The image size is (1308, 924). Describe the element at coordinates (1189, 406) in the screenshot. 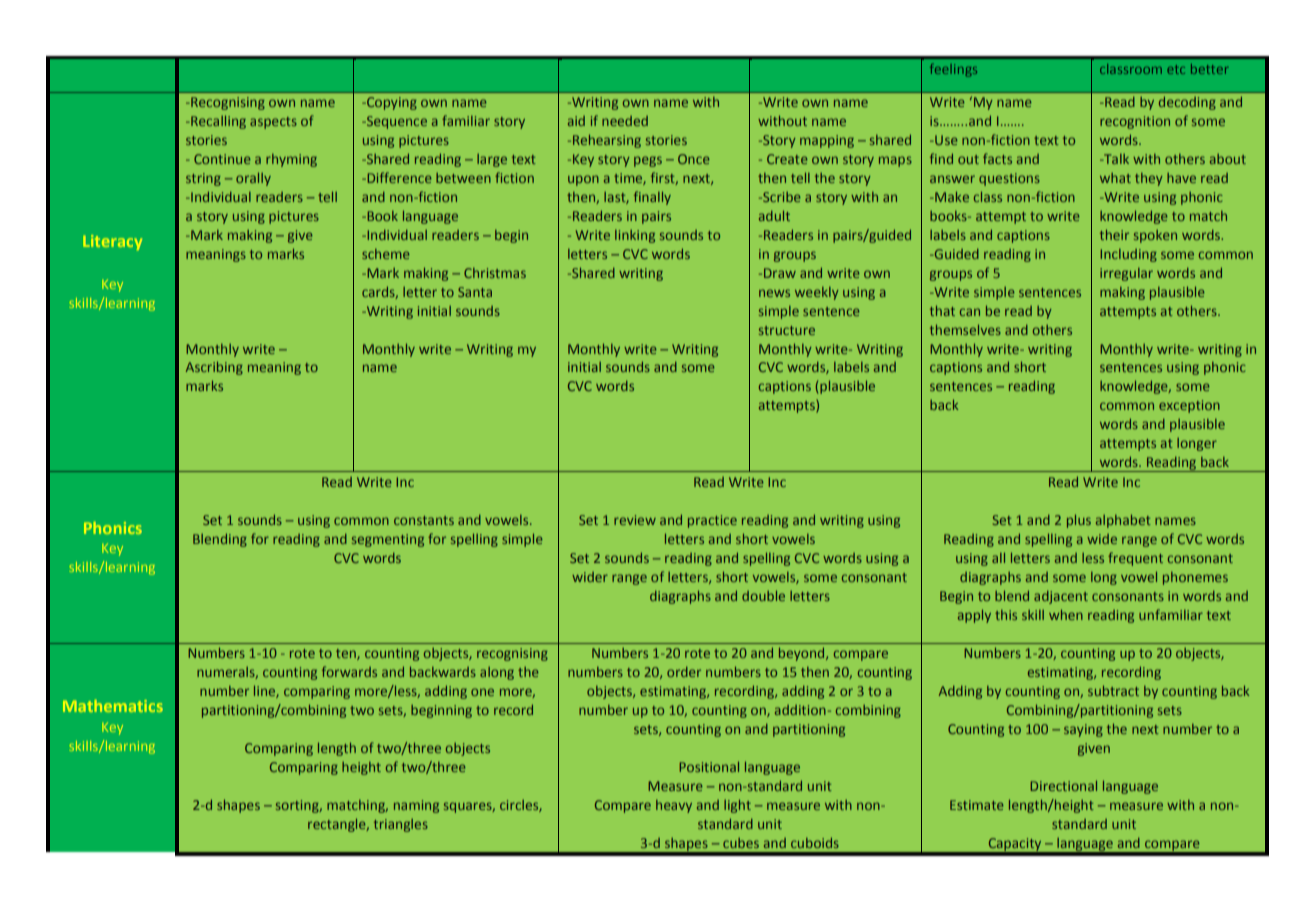

I see `exception` at that location.
